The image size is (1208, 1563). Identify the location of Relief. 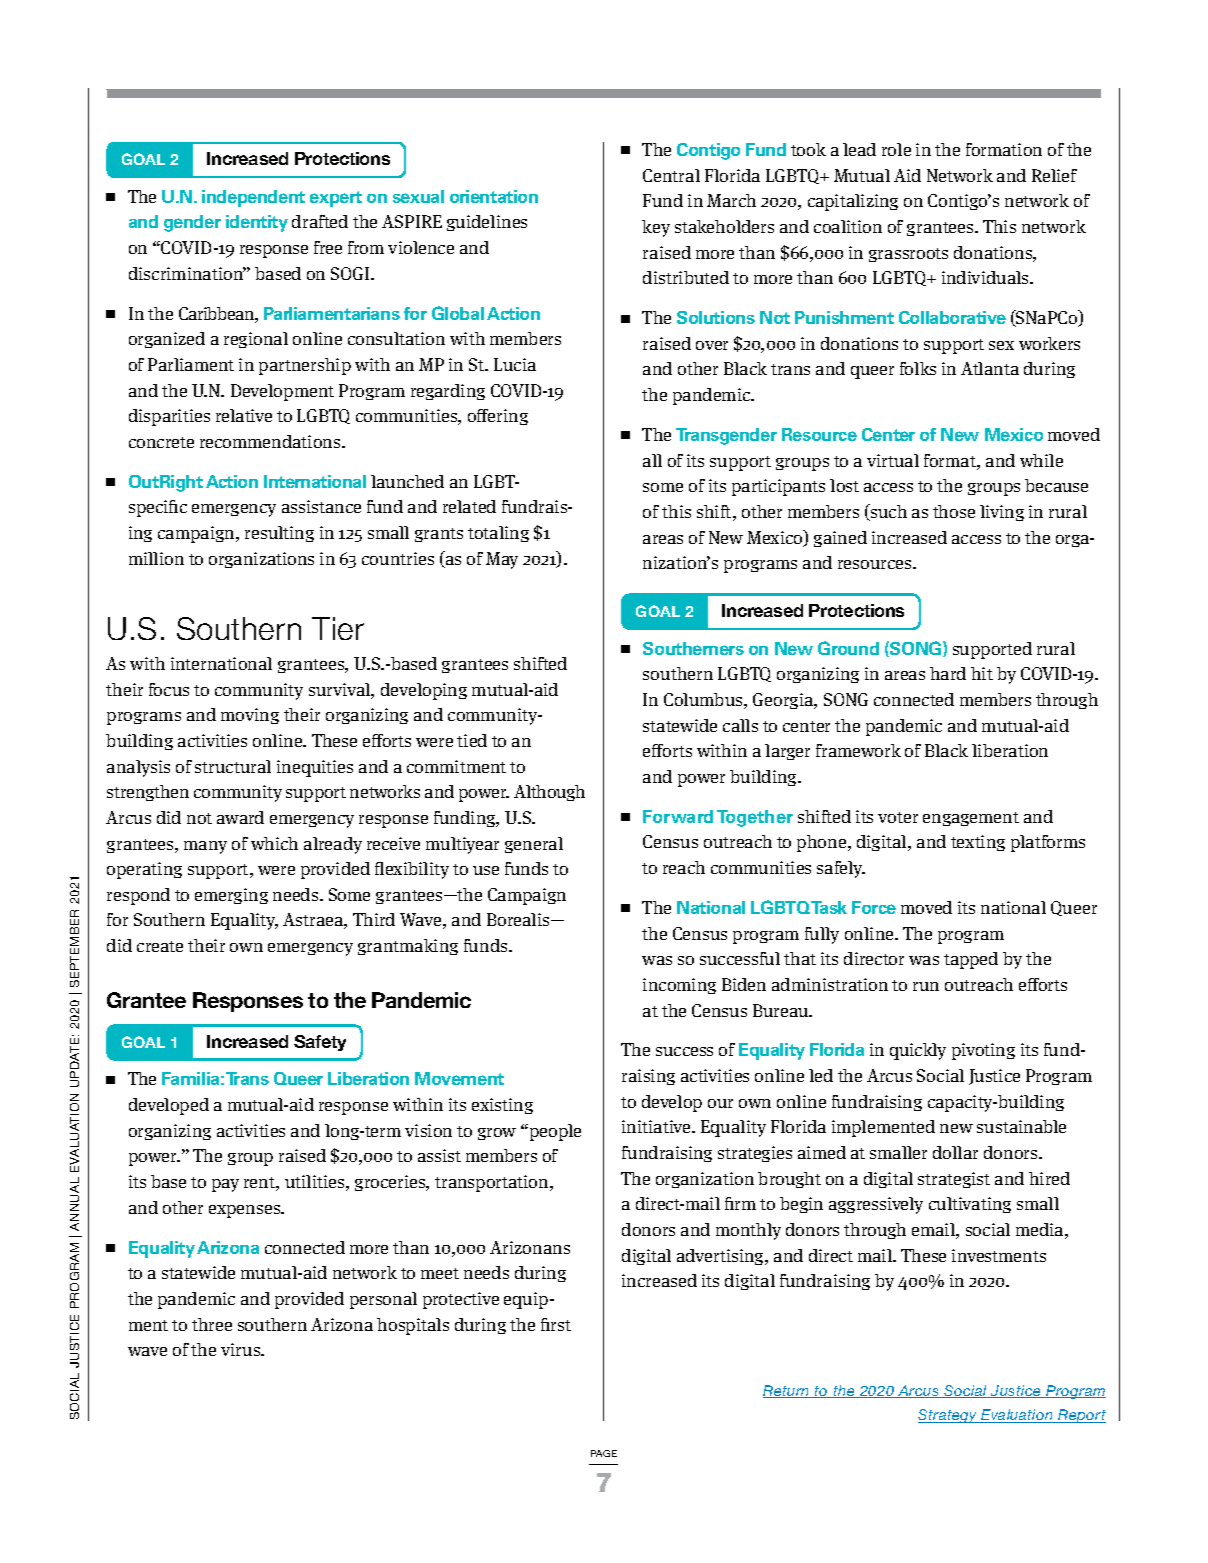
(1054, 175).
